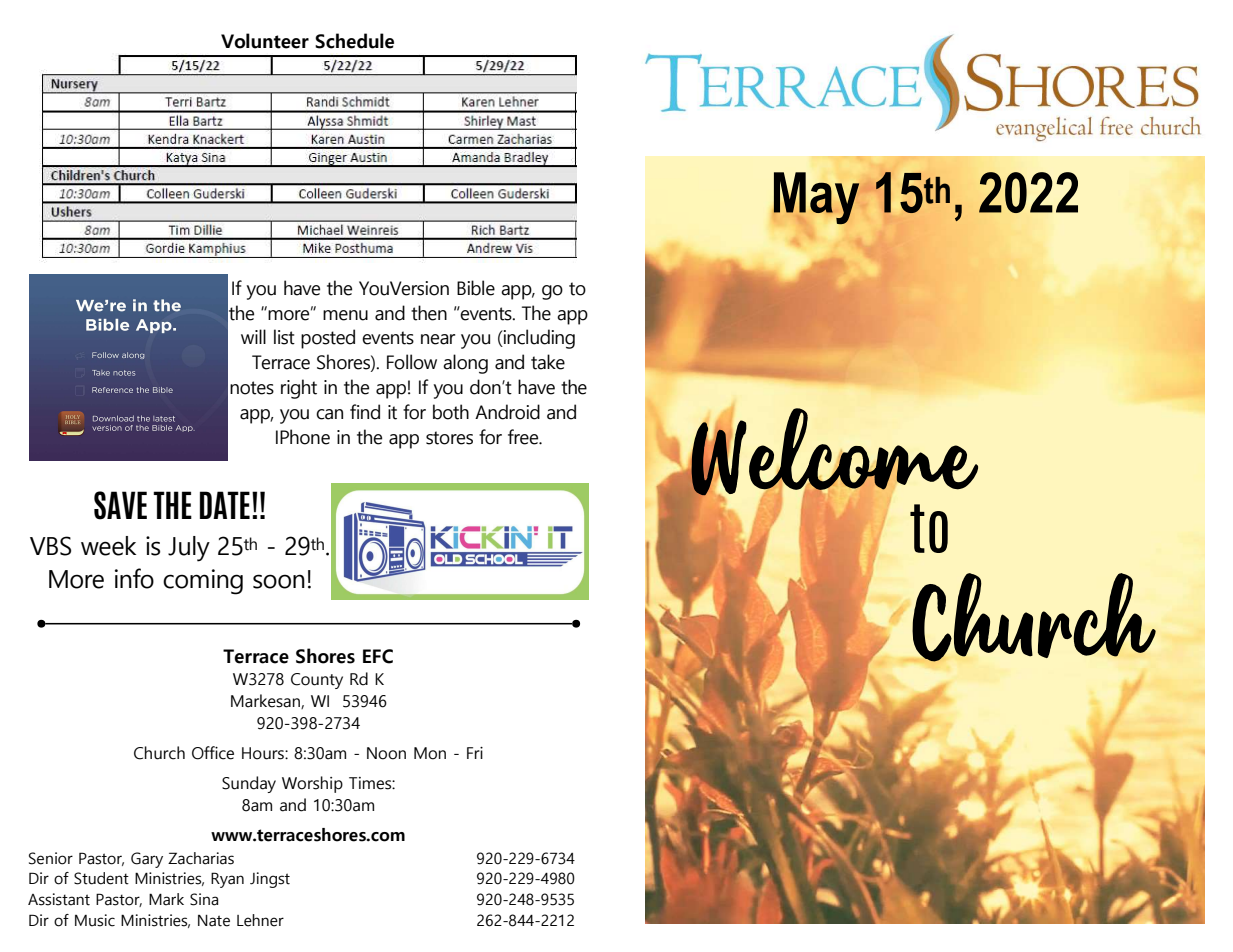  I want to click on stores, so click(449, 438).
